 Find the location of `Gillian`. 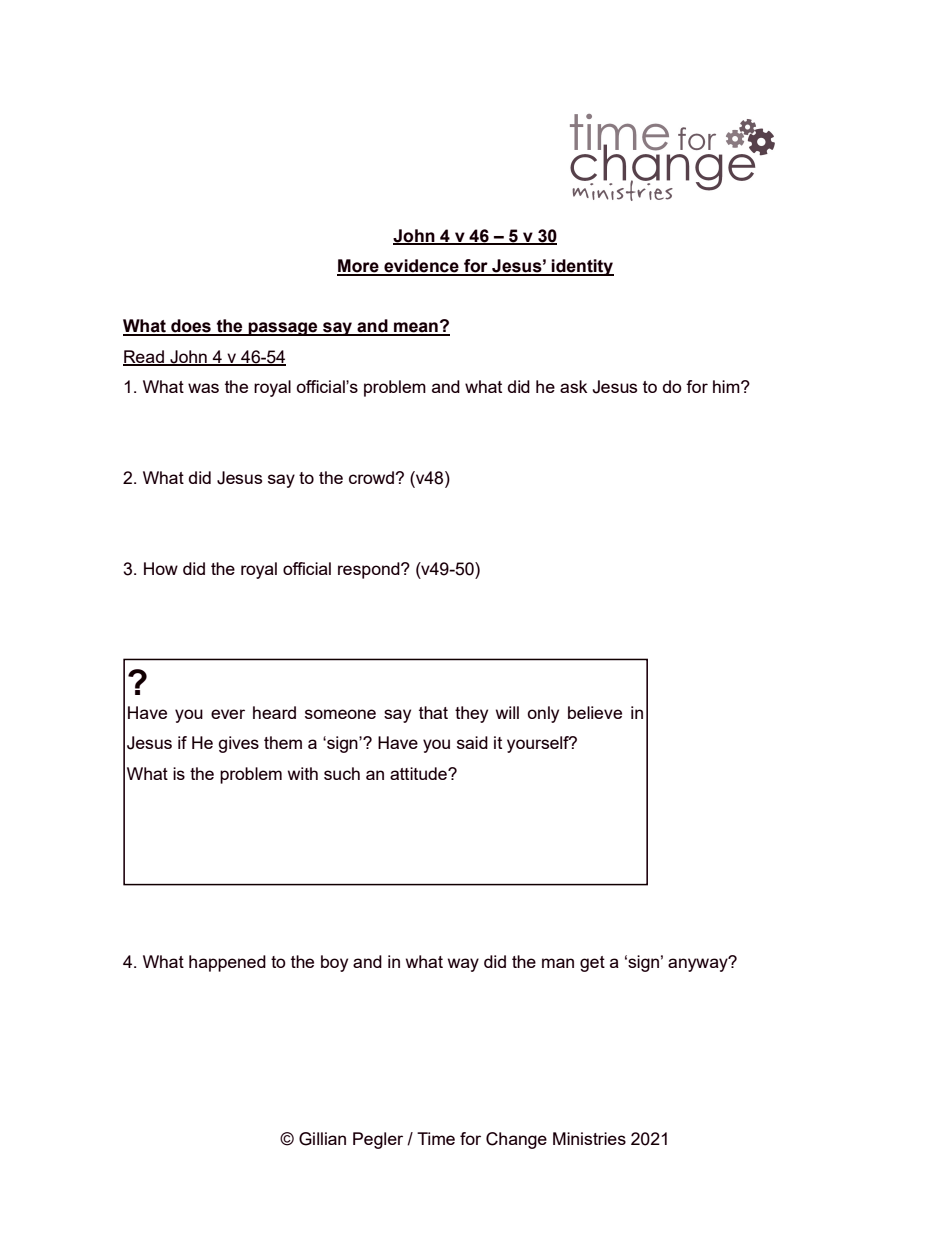

Gillian is located at coordinates (322, 1139).
